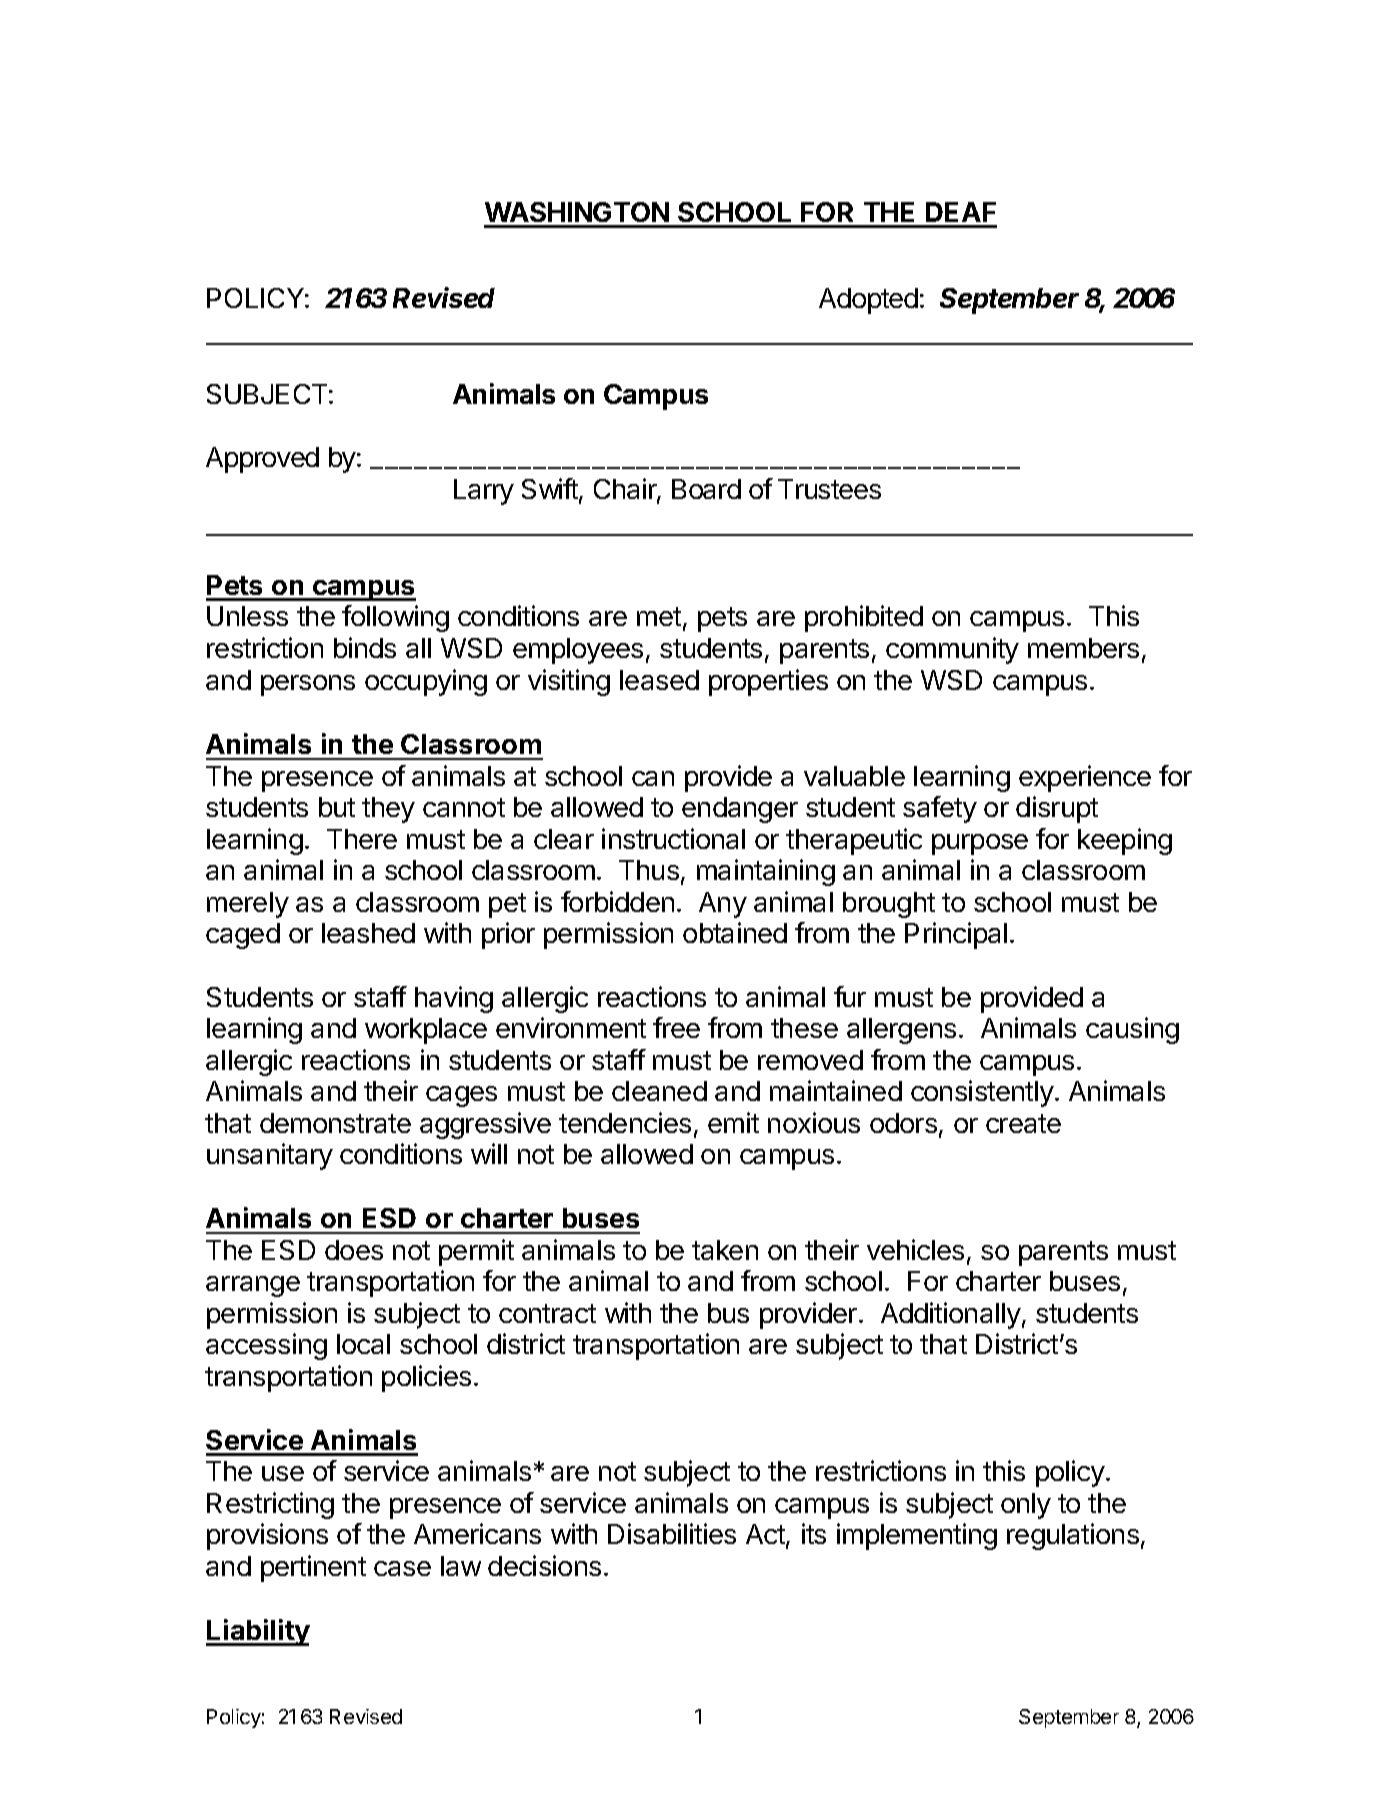 The width and height of the screenshot is (1399, 1811). What do you see at coordinates (735, 932) in the screenshot?
I see `obtained` at bounding box center [735, 932].
